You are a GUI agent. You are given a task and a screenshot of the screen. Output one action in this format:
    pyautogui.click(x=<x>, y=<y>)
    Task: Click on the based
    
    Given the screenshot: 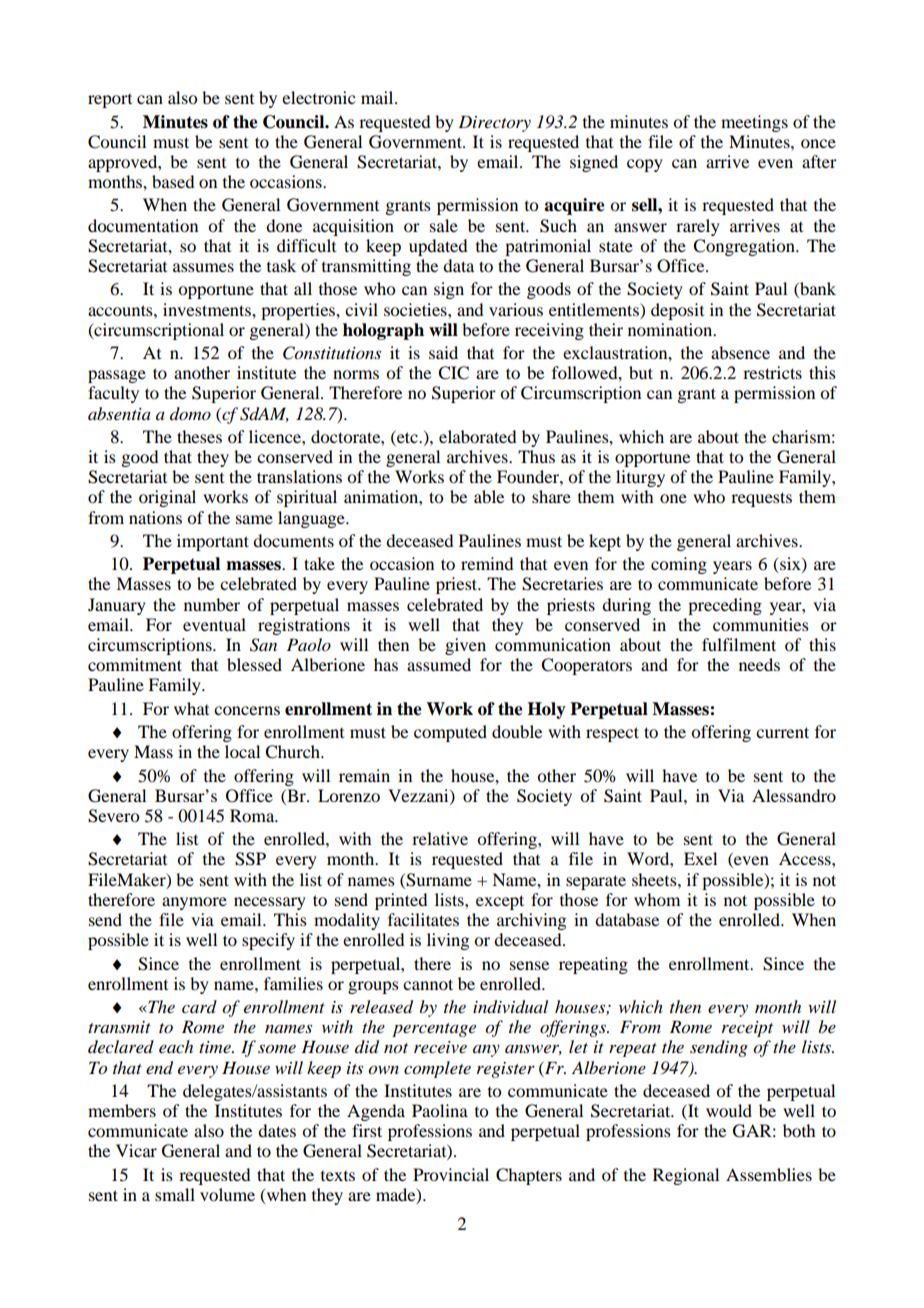 What is the action you would take?
    pyautogui.click(x=173, y=181)
